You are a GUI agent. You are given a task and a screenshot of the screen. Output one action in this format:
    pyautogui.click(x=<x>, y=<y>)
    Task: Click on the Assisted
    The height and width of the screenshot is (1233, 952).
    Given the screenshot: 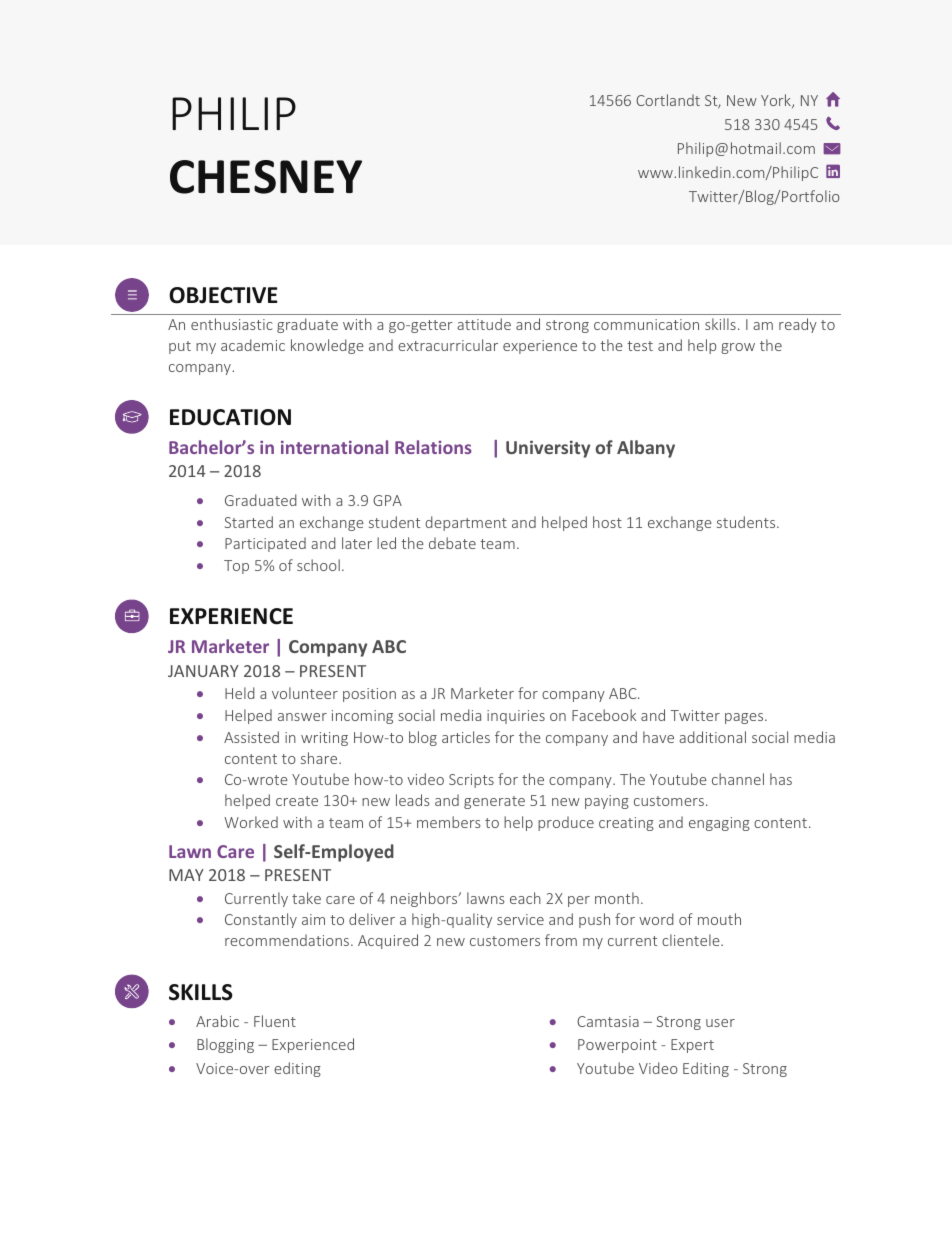 What is the action you would take?
    pyautogui.click(x=251, y=737)
